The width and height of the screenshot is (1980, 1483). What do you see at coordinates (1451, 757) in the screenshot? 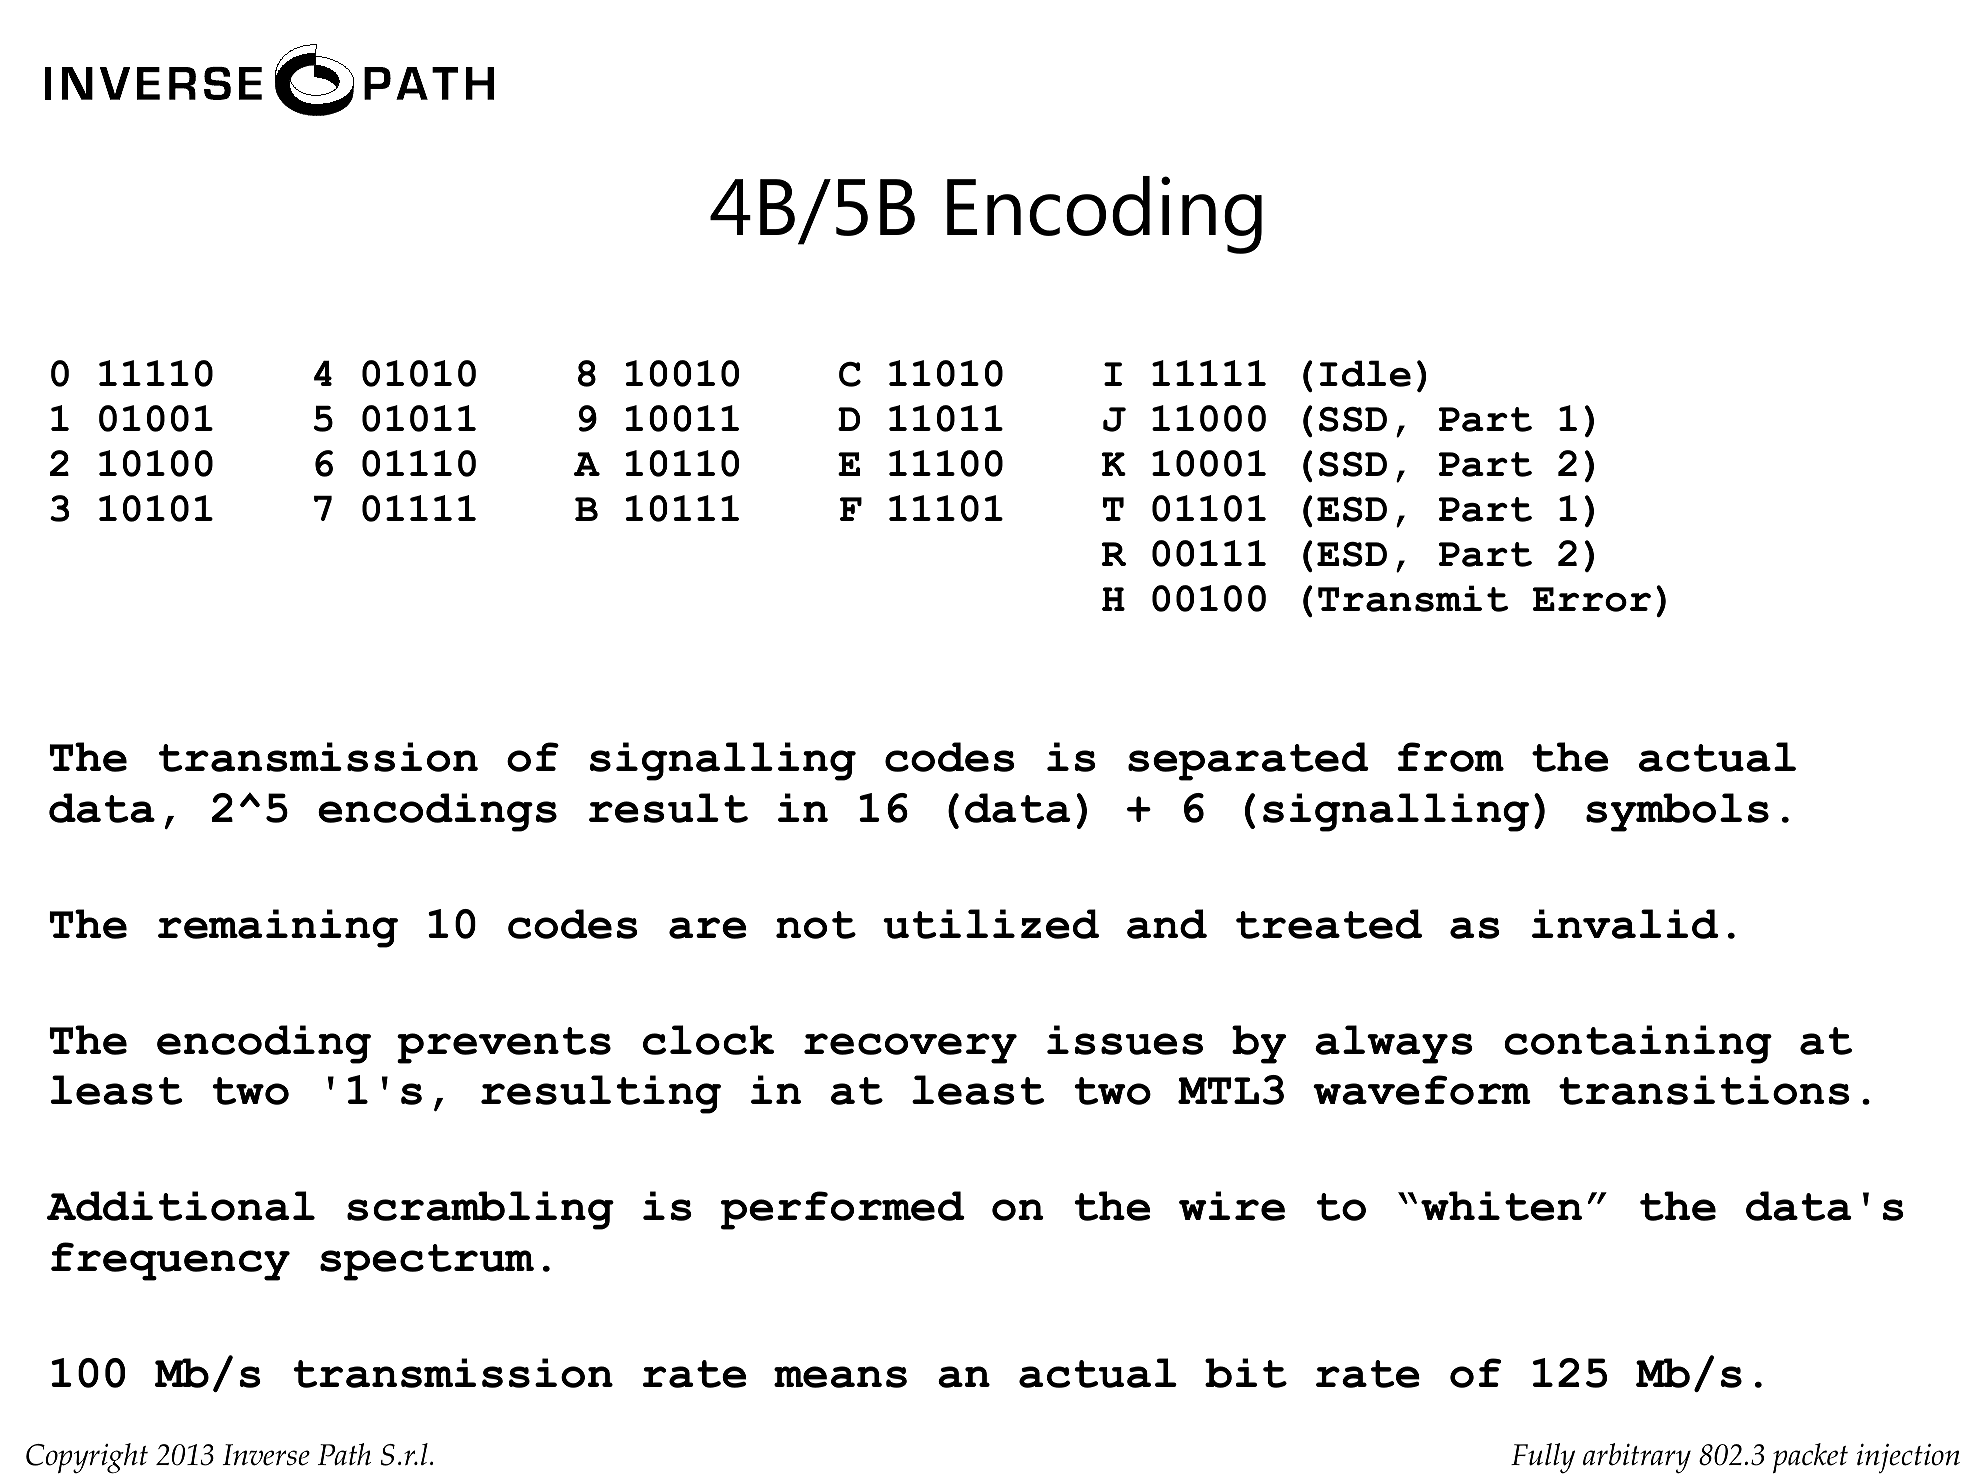
I see `from` at bounding box center [1451, 757].
